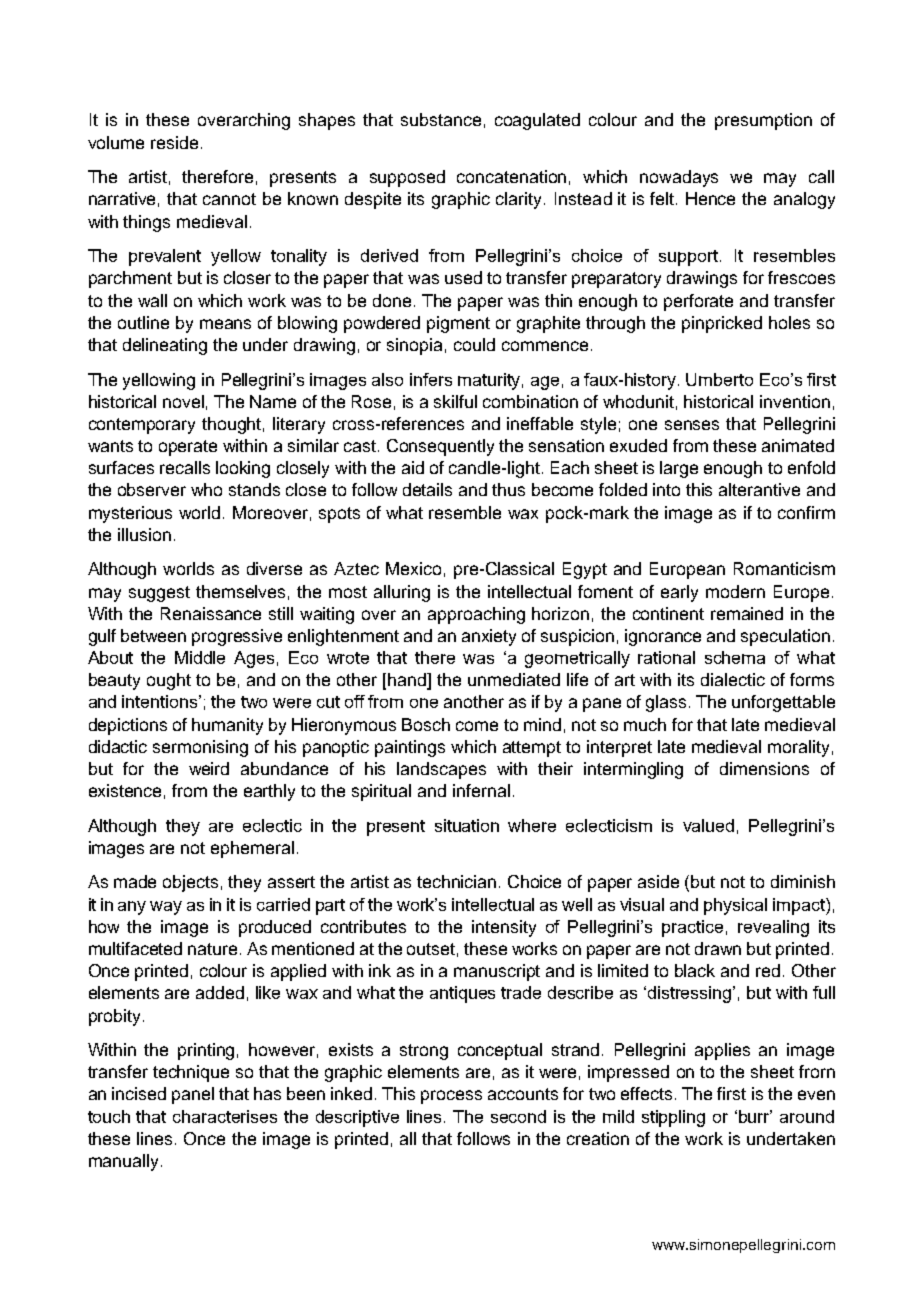 This screenshot has height=1308, width=924. Describe the element at coordinates (174, 142) in the screenshot. I see `reside` at that location.
